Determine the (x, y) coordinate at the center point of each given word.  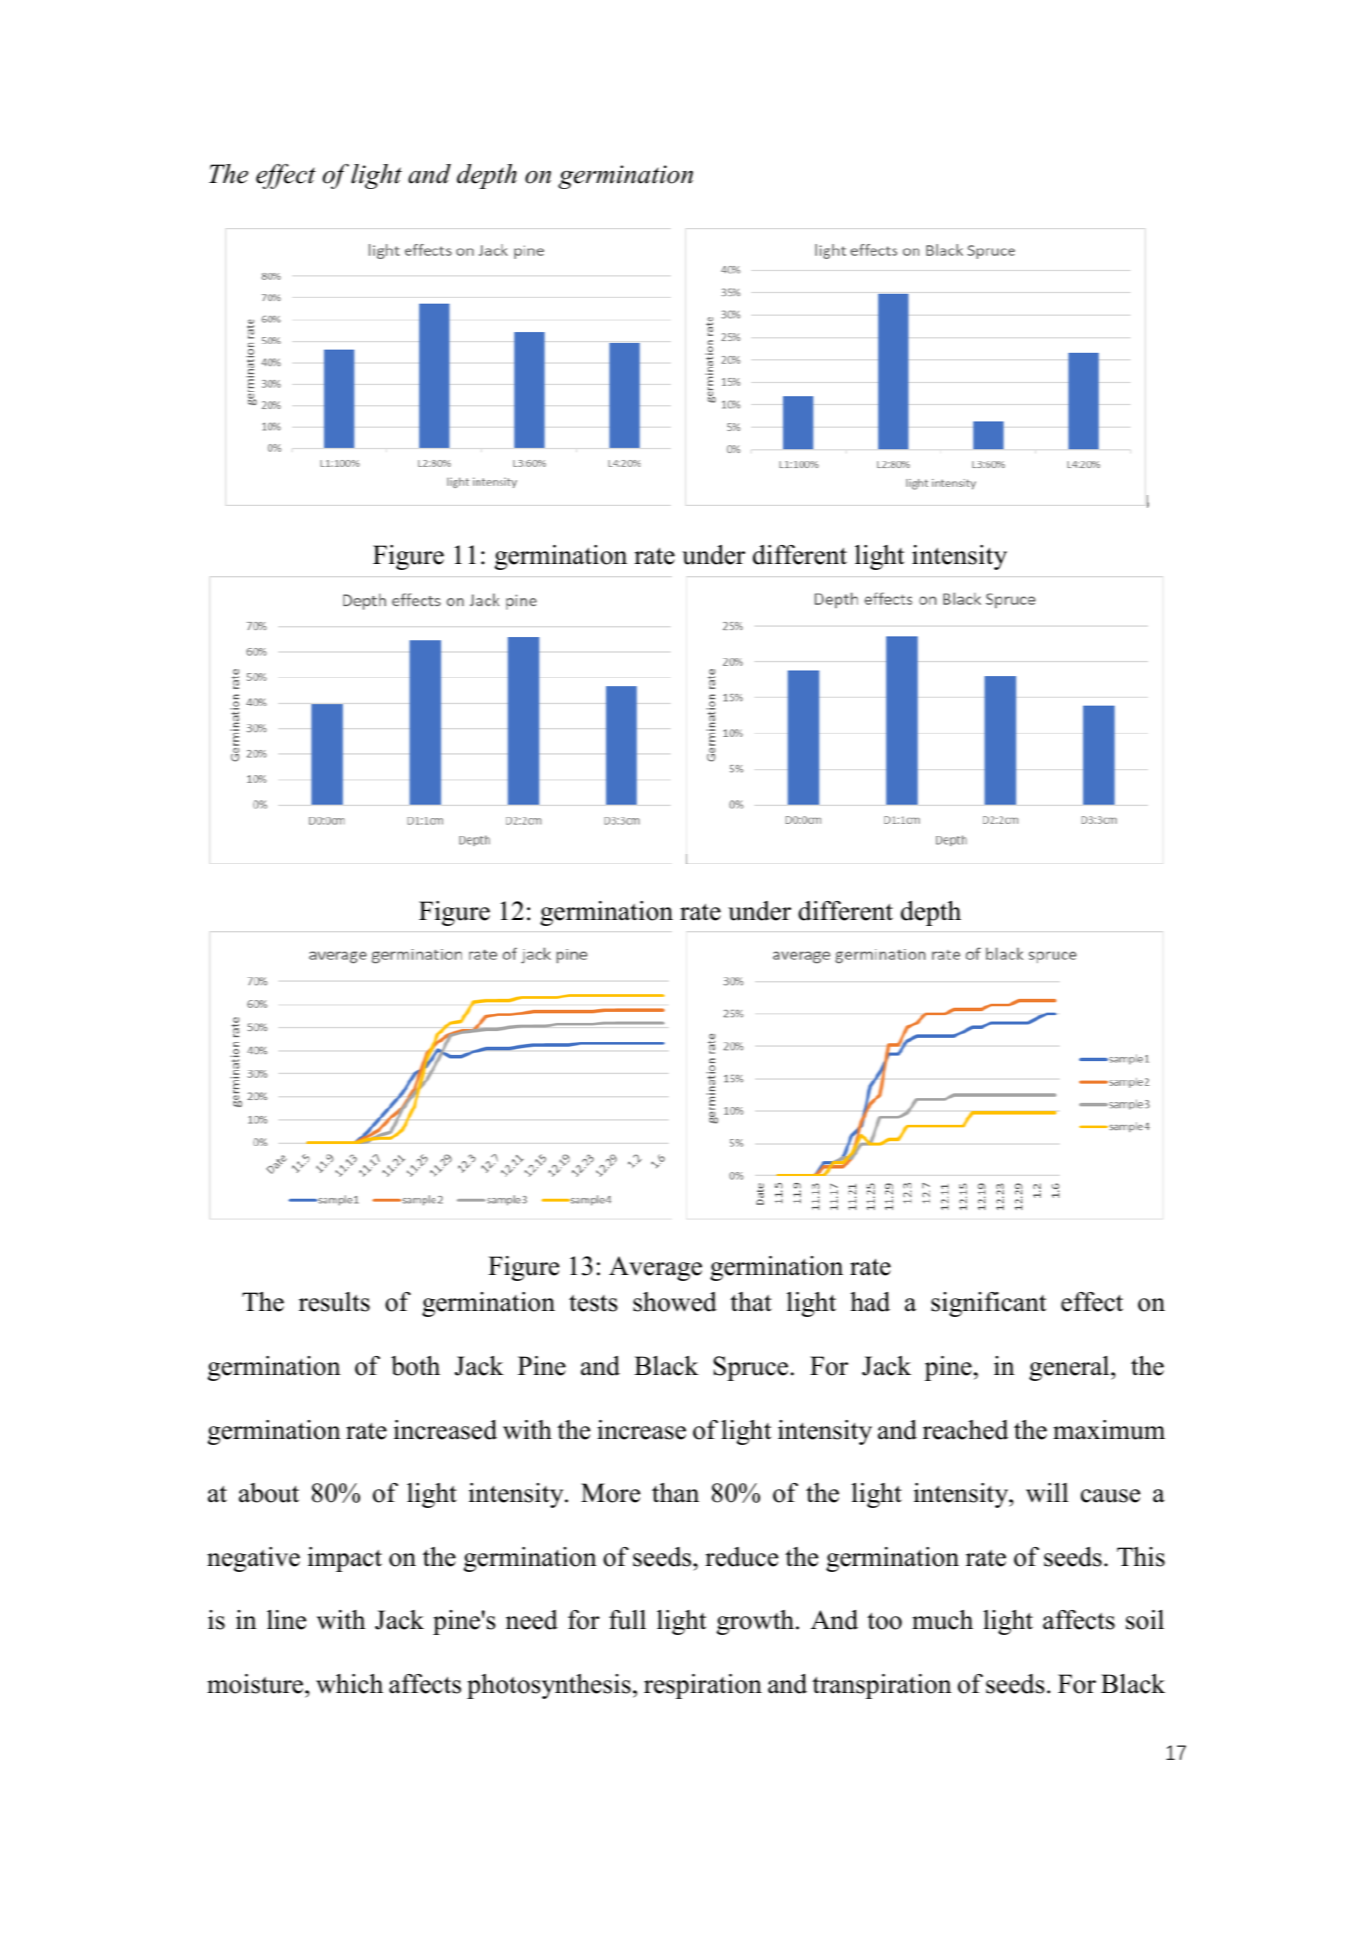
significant (988, 1304)
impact (345, 1559)
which (349, 1684)
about (269, 1493)
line (286, 1620)
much (942, 1620)
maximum (1109, 1430)
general (1070, 1368)
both (415, 1366)
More (610, 1493)
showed (675, 1302)
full (627, 1620)
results (334, 1302)
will (1047, 1493)
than (675, 1493)
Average (655, 1268)
